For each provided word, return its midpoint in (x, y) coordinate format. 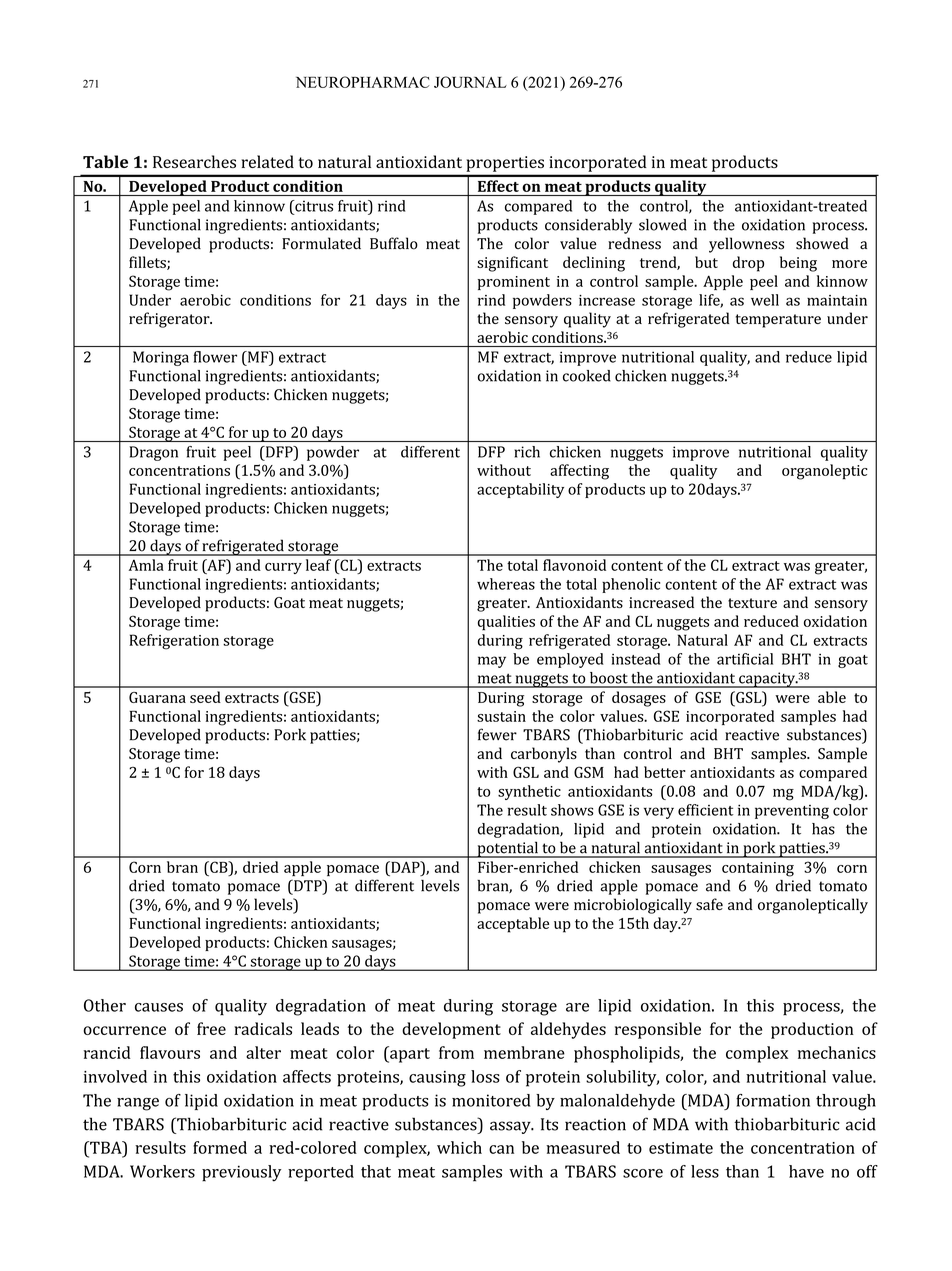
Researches (194, 161)
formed (220, 1147)
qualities (506, 623)
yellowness (746, 245)
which (459, 1147)
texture (752, 603)
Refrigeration (174, 642)
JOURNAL (470, 82)
